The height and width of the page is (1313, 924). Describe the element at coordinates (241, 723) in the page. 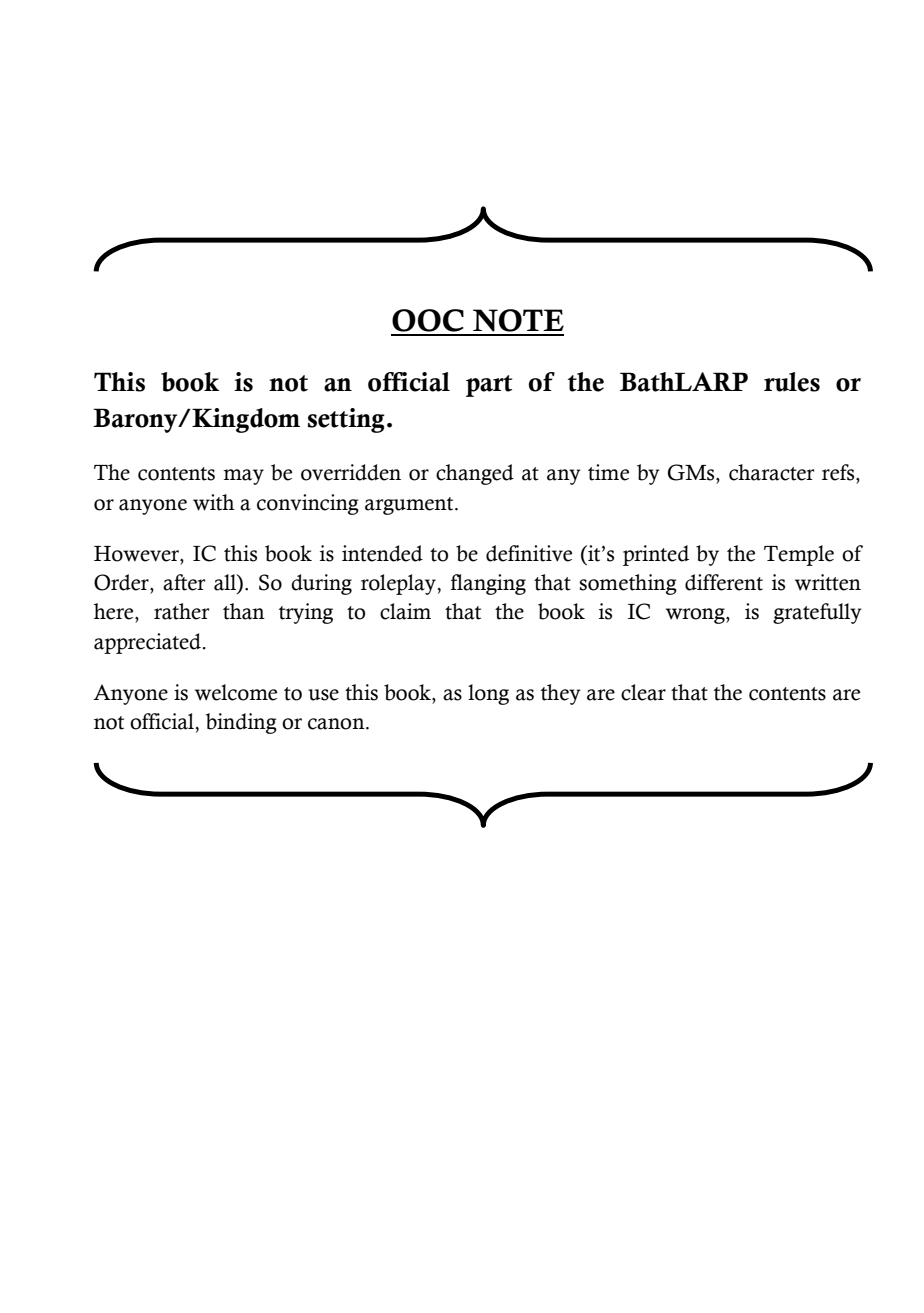

I see `binding` at that location.
